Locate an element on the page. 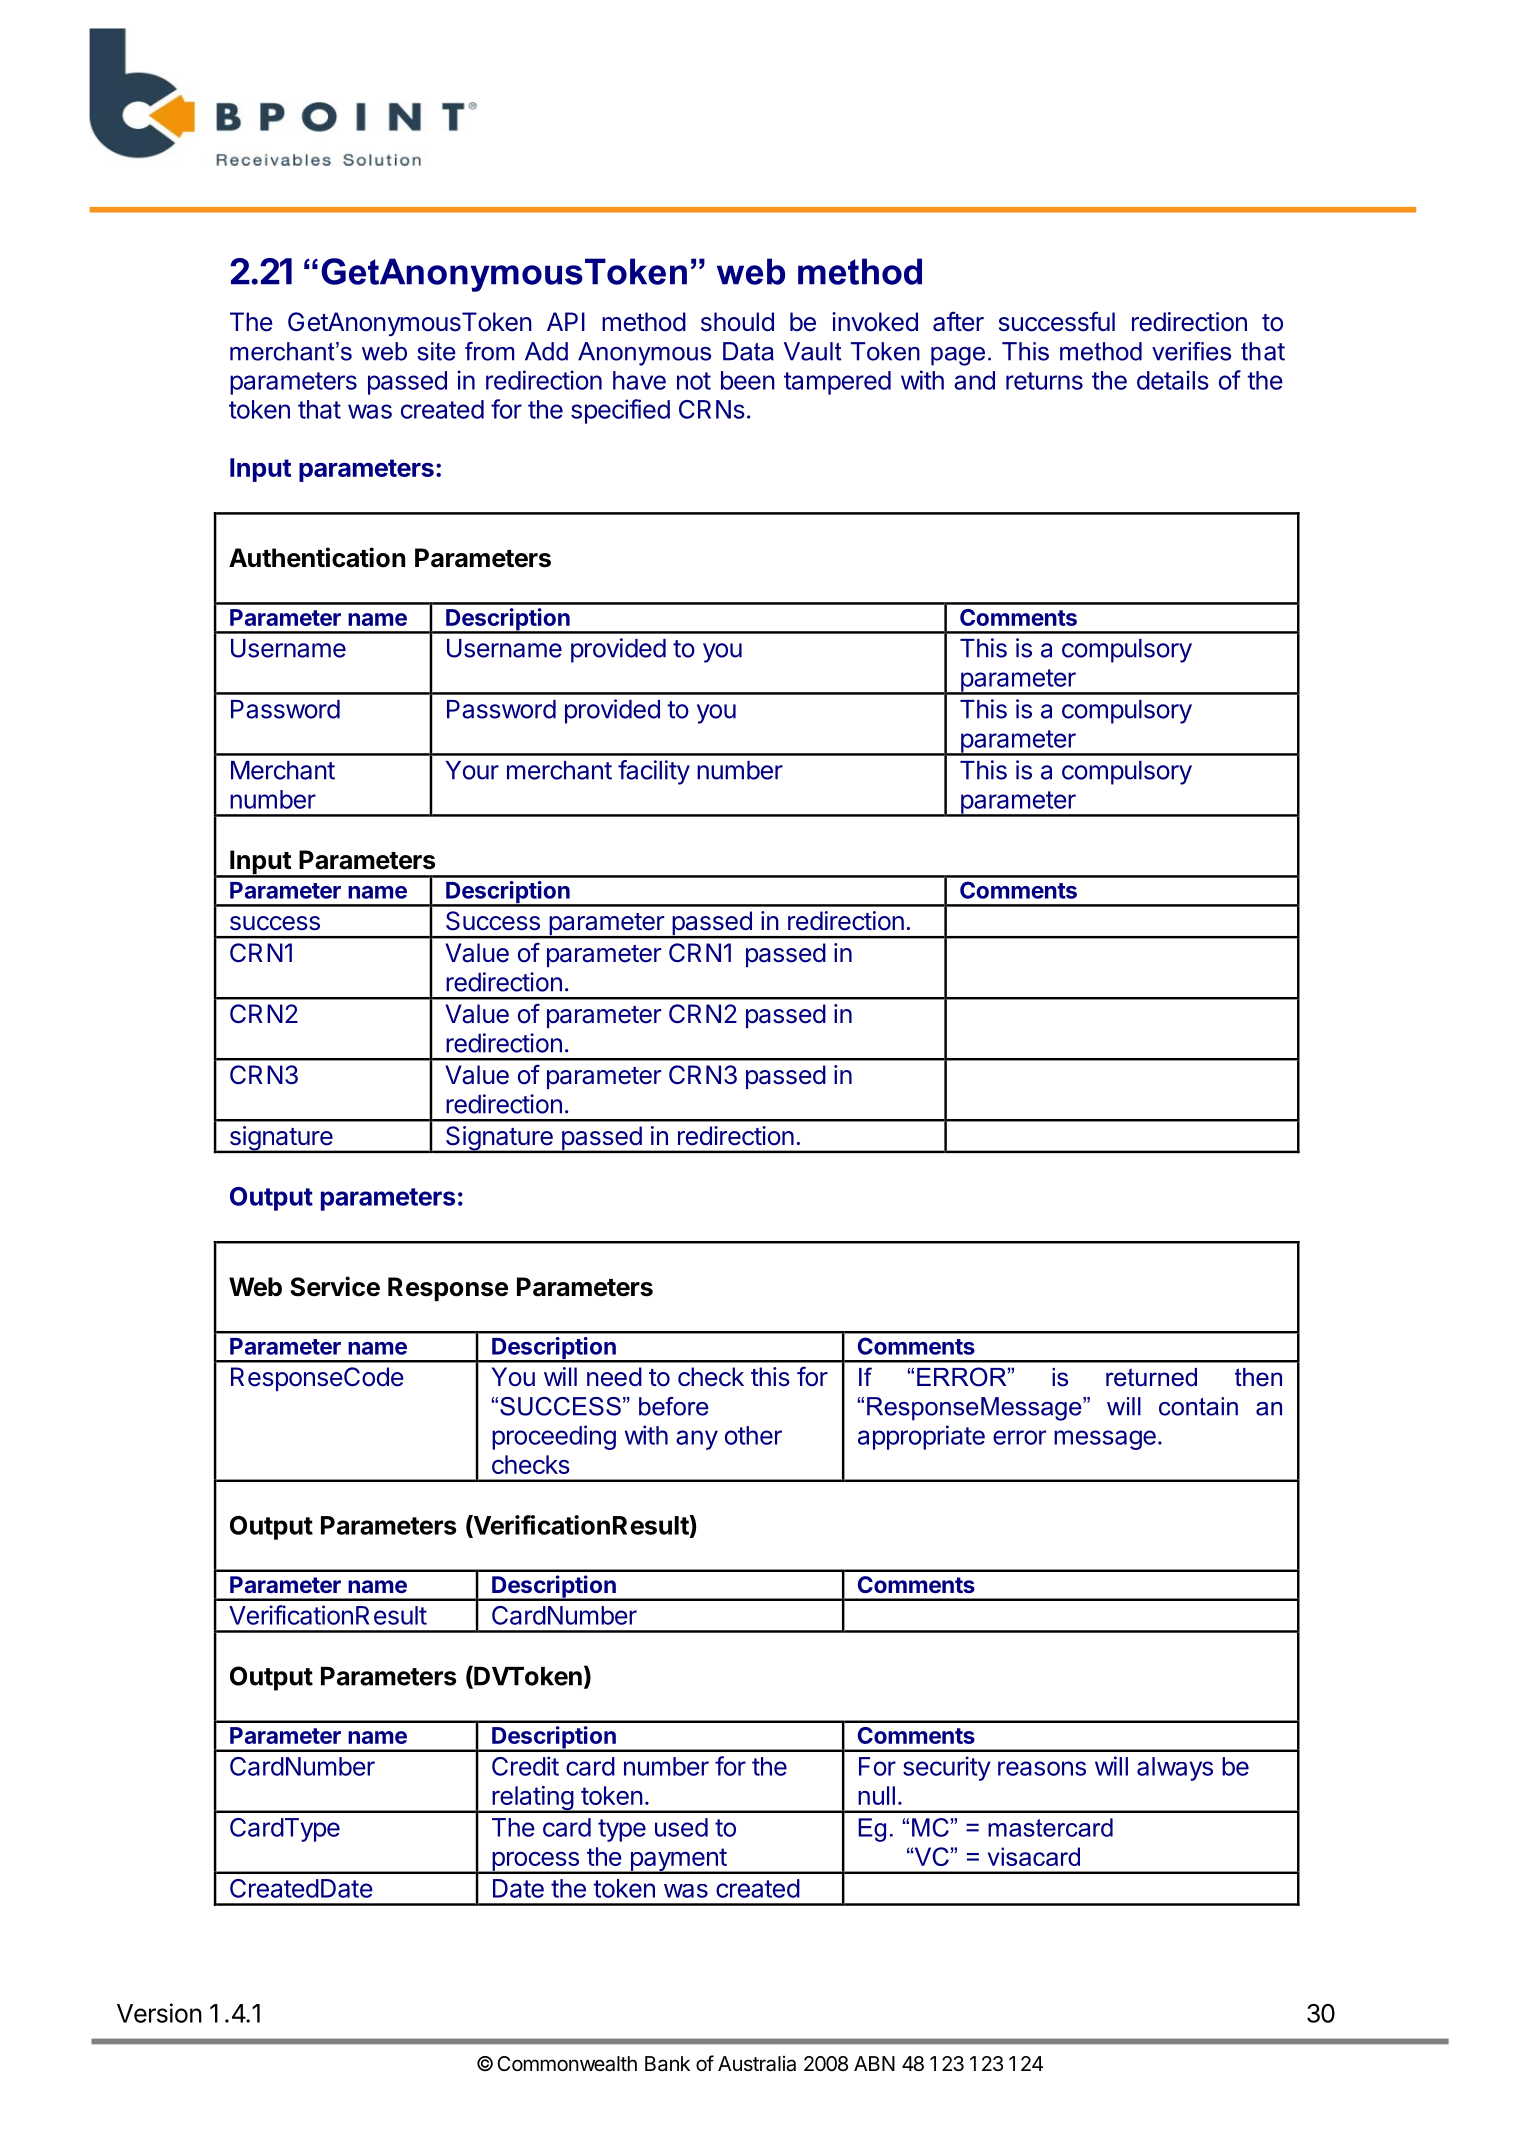  returned is located at coordinates (1151, 1377).
